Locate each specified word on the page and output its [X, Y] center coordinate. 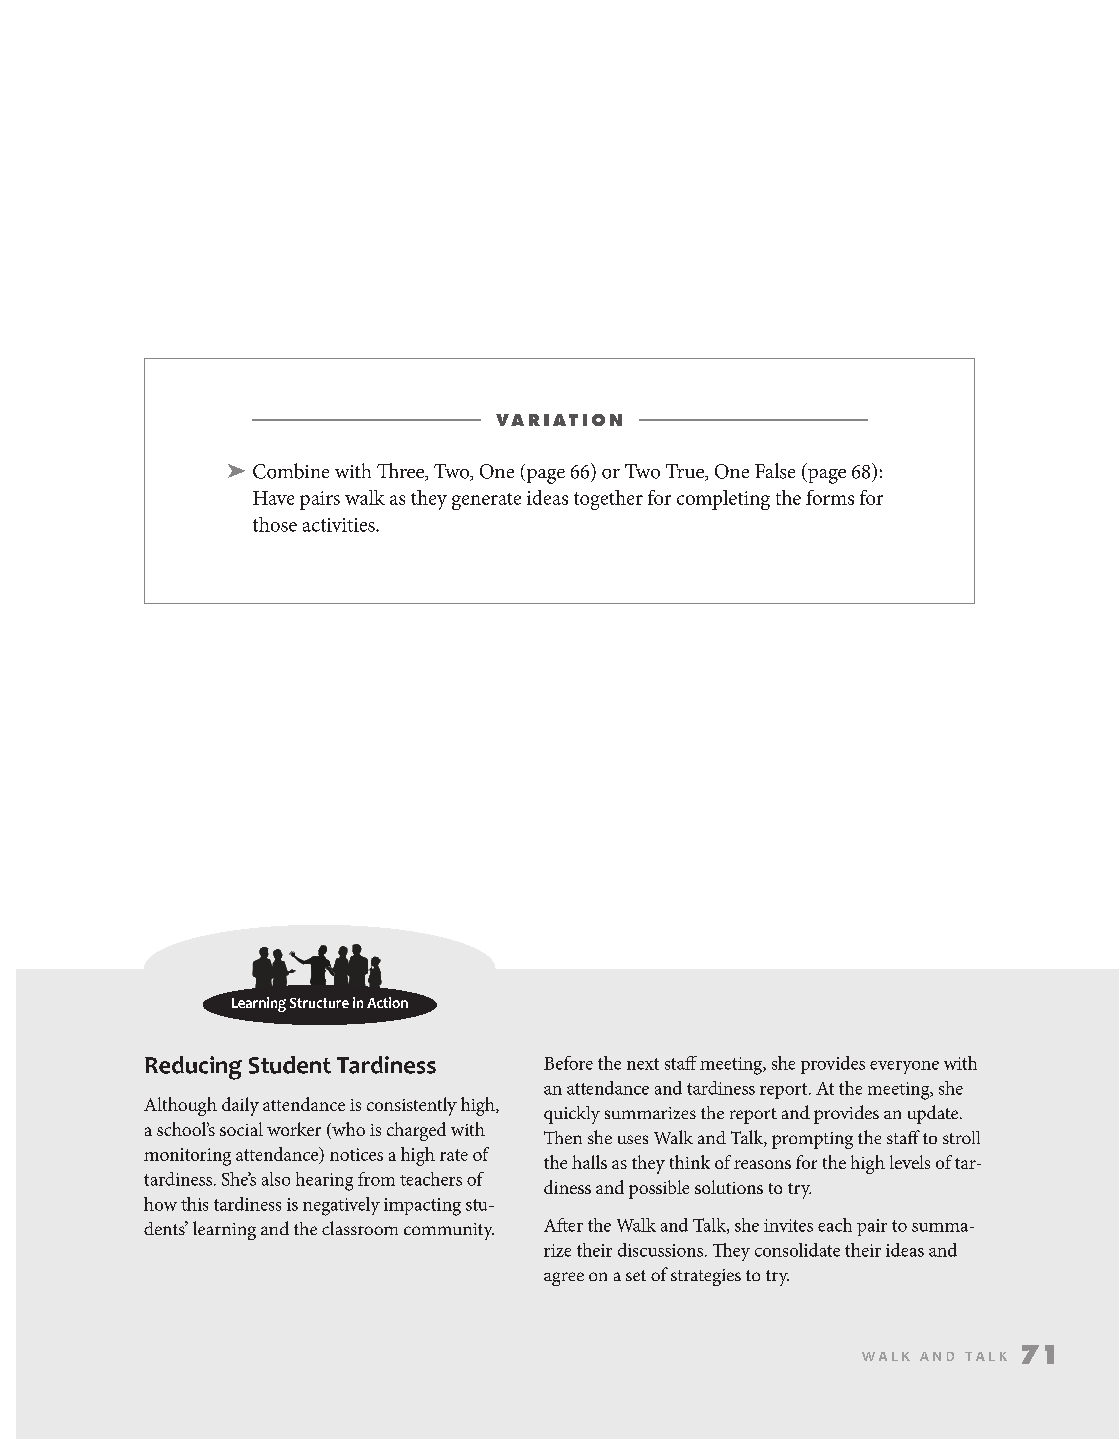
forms [830, 497]
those [275, 524]
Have [273, 498]
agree [564, 1279]
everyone [904, 1067]
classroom [360, 1228]
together [608, 500]
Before [568, 1063]
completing [723, 500]
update [934, 1114]
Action [387, 1002]
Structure [319, 1003]
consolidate [797, 1250]
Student [290, 1065]
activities [340, 525]
